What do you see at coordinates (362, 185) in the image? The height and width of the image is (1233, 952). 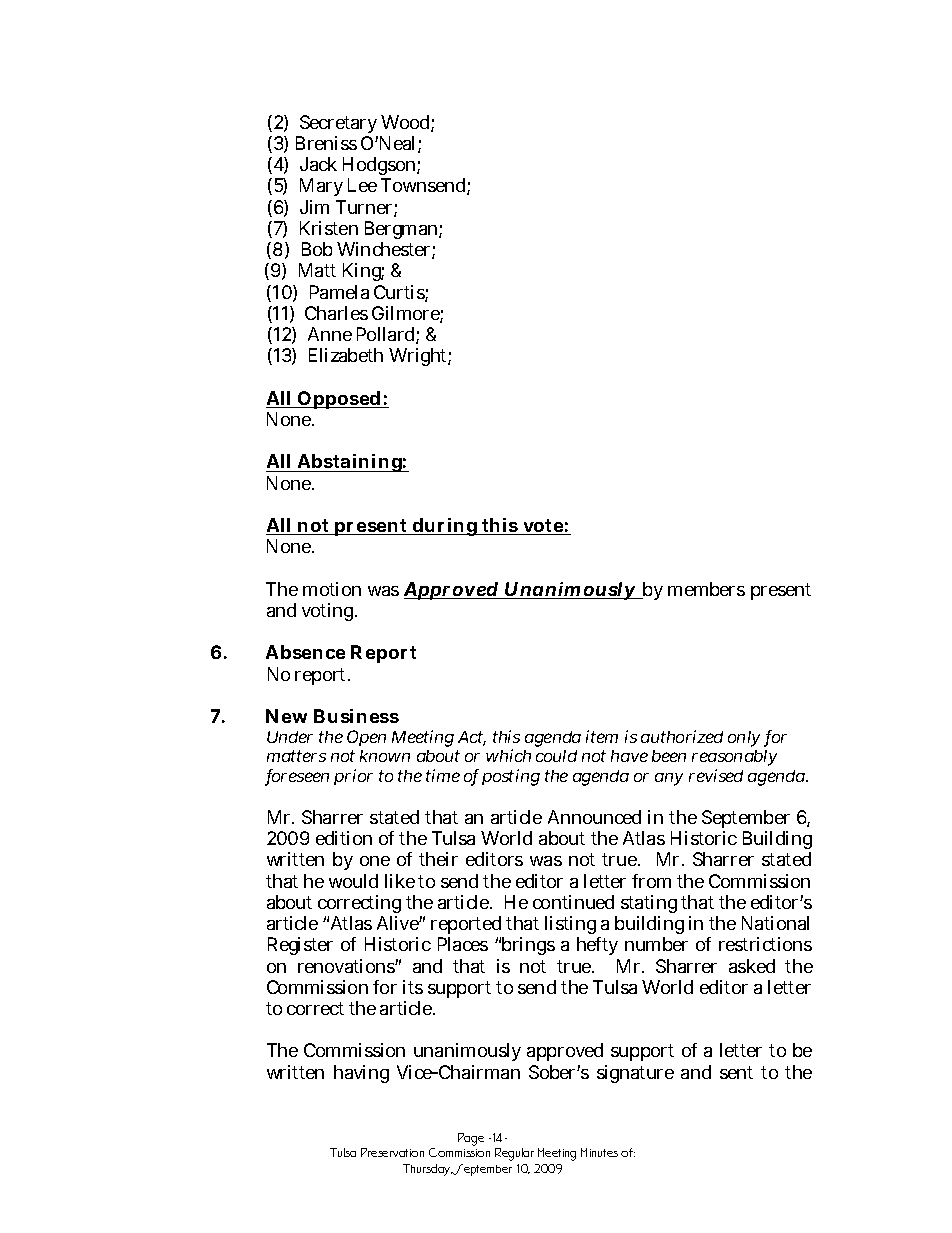 I see `Lee` at bounding box center [362, 185].
